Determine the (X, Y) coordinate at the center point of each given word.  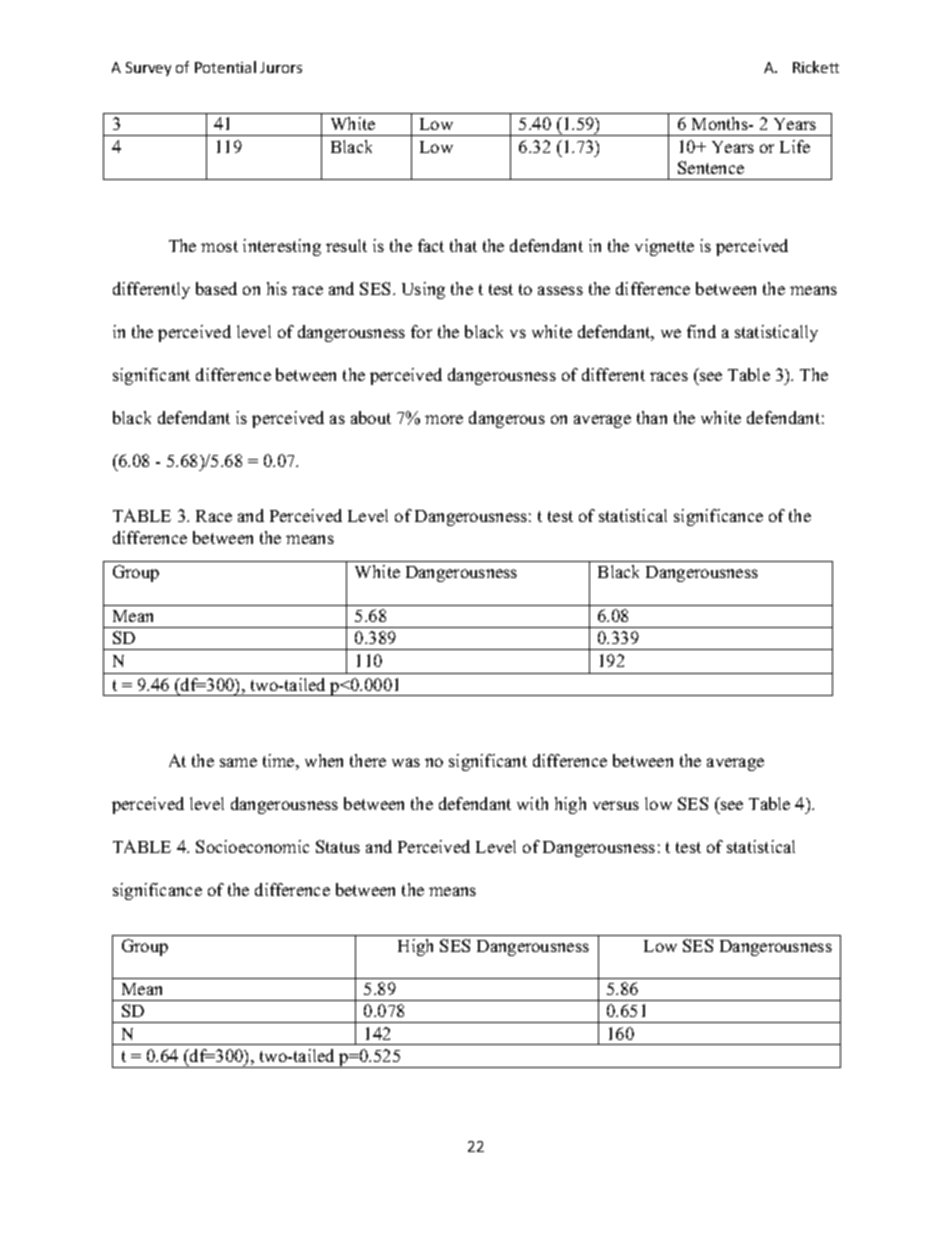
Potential (225, 67)
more (444, 419)
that (463, 245)
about (371, 417)
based (216, 288)
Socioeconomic (252, 846)
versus (616, 805)
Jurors (281, 67)
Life (795, 146)
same (238, 762)
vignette (664, 247)
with (532, 803)
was (406, 762)
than (652, 417)
